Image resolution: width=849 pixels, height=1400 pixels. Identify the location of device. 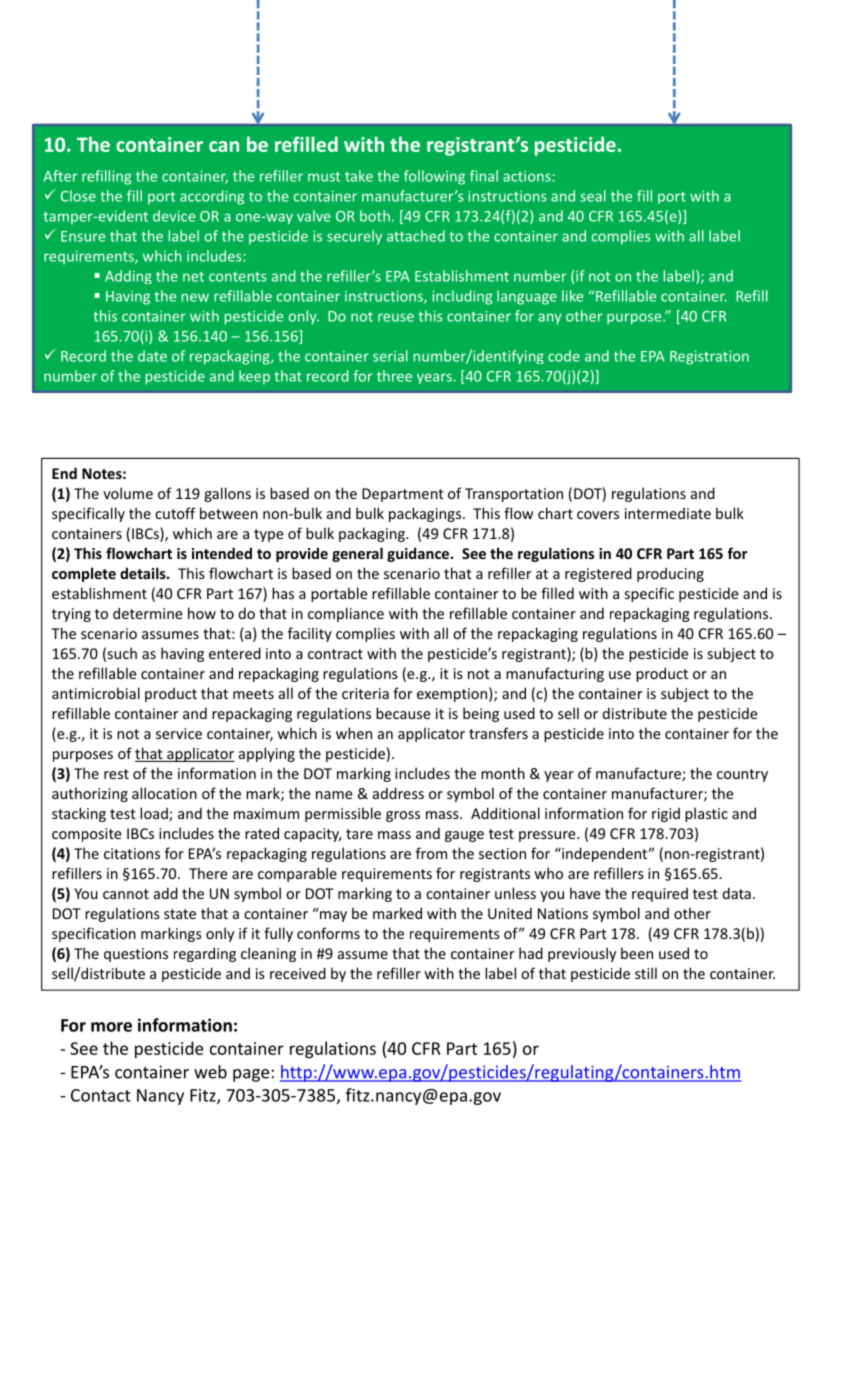
(174, 216).
